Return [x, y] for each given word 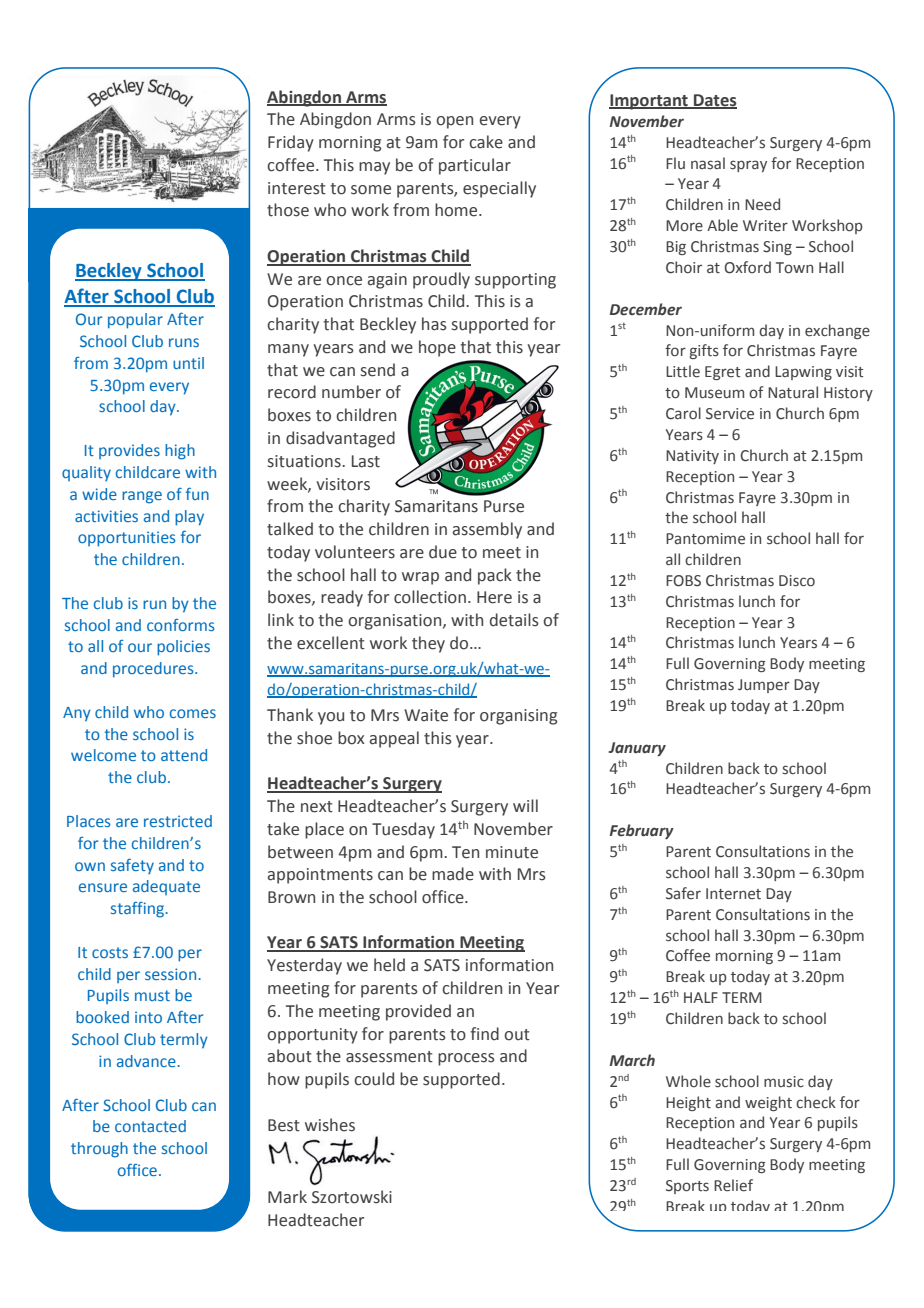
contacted [150, 1126]
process [466, 1059]
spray [748, 166]
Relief [733, 1185]
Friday [291, 143]
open [454, 122]
